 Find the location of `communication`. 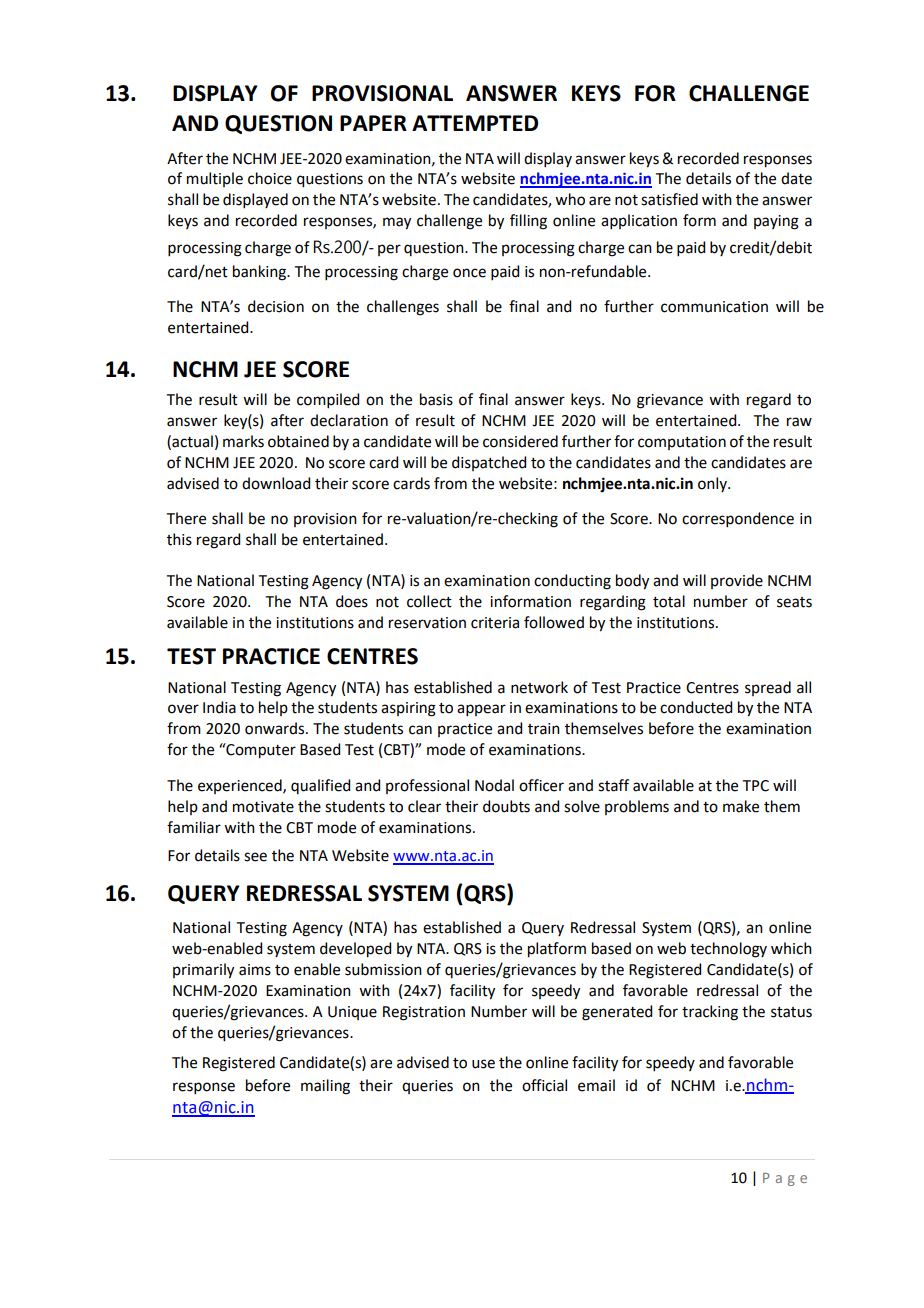

communication is located at coordinates (714, 307).
